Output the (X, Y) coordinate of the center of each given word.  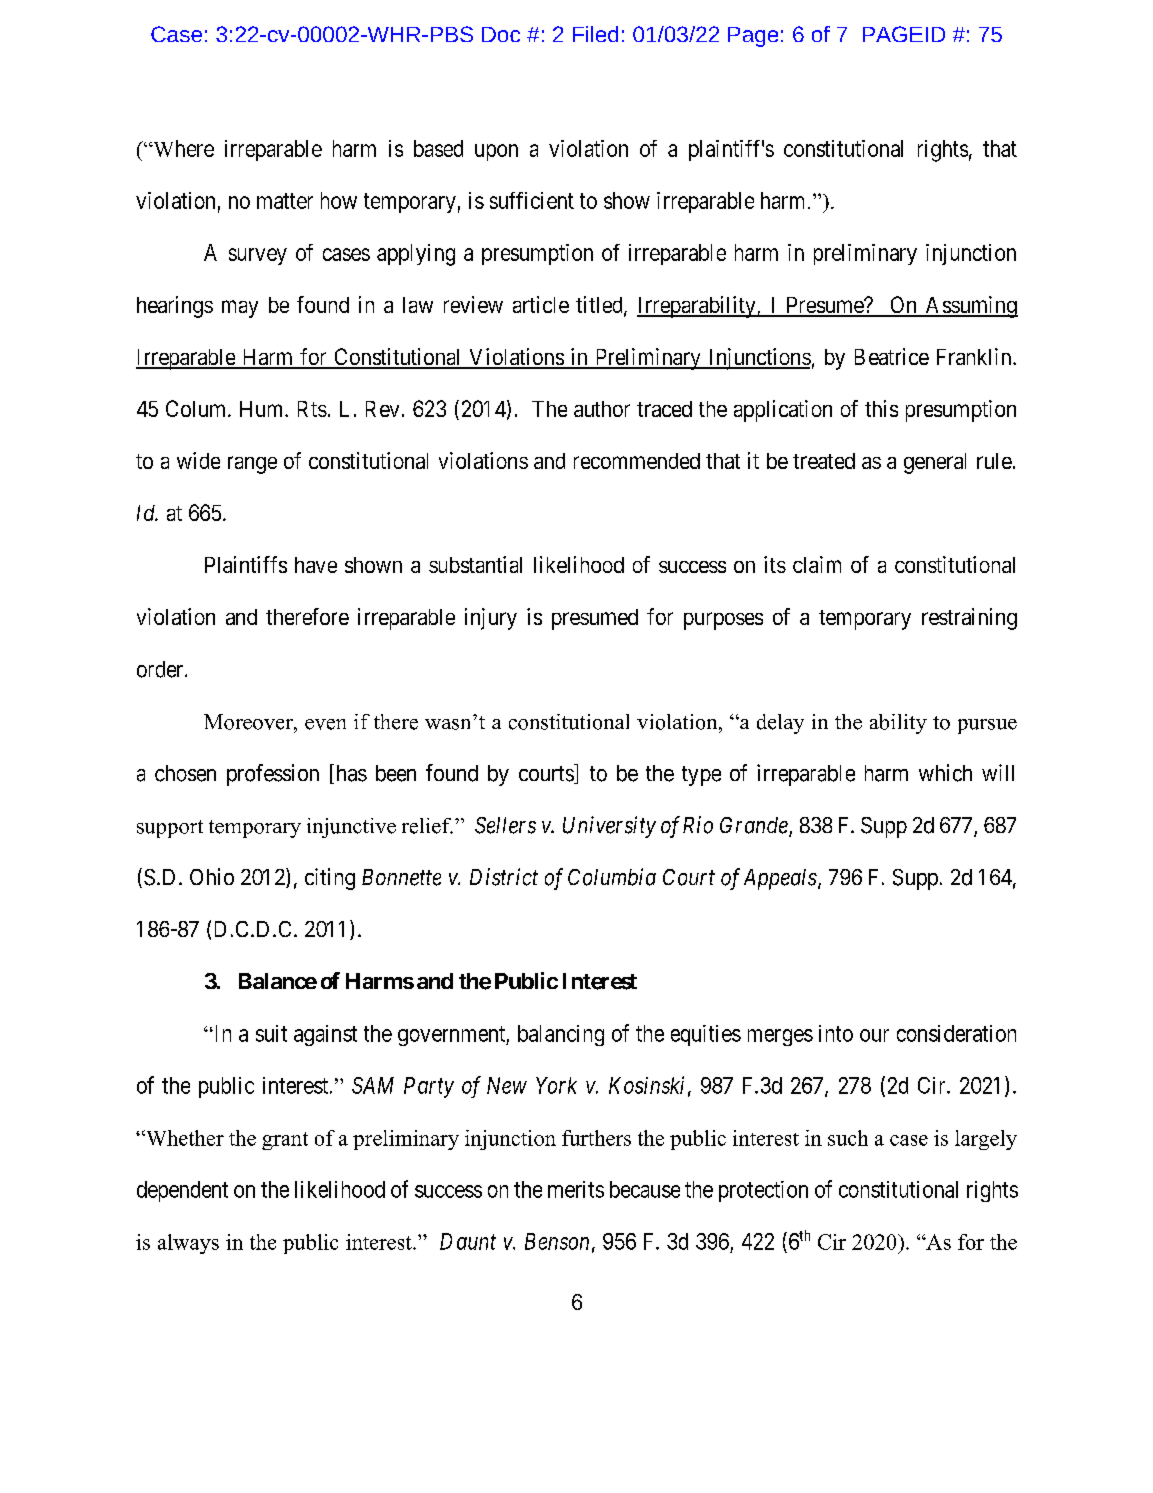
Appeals (780, 879)
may (240, 309)
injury (491, 619)
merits (576, 1189)
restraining (969, 619)
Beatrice (892, 356)
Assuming (970, 307)
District (504, 877)
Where (182, 148)
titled (600, 306)
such (848, 1138)
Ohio (212, 876)
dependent (182, 1191)
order (161, 669)
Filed (595, 34)
